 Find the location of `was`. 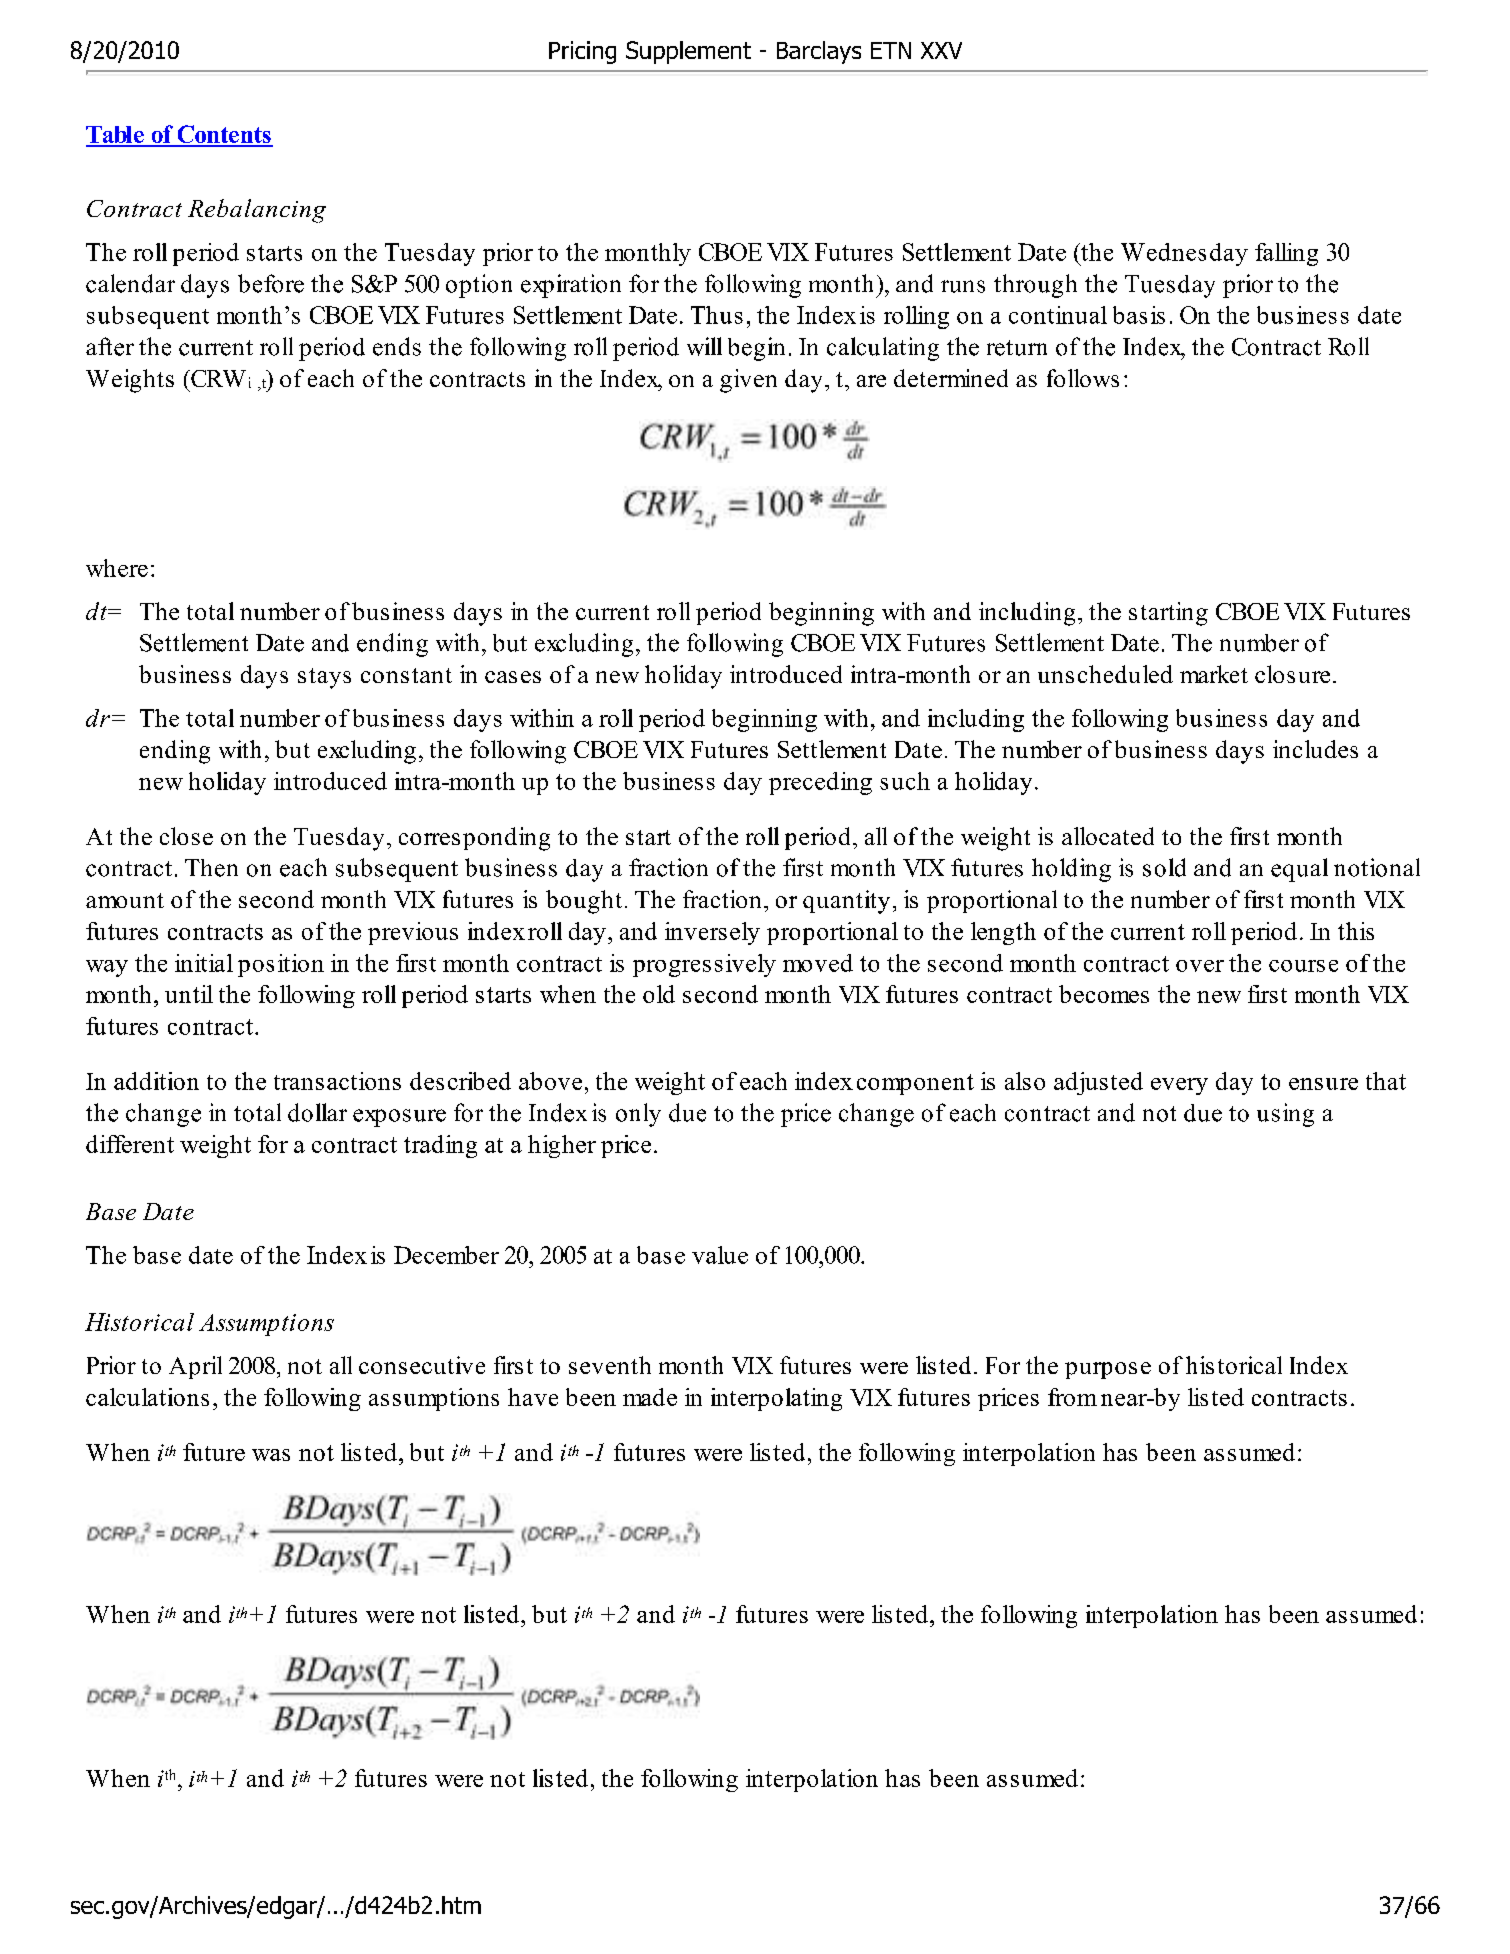

was is located at coordinates (271, 1455).
